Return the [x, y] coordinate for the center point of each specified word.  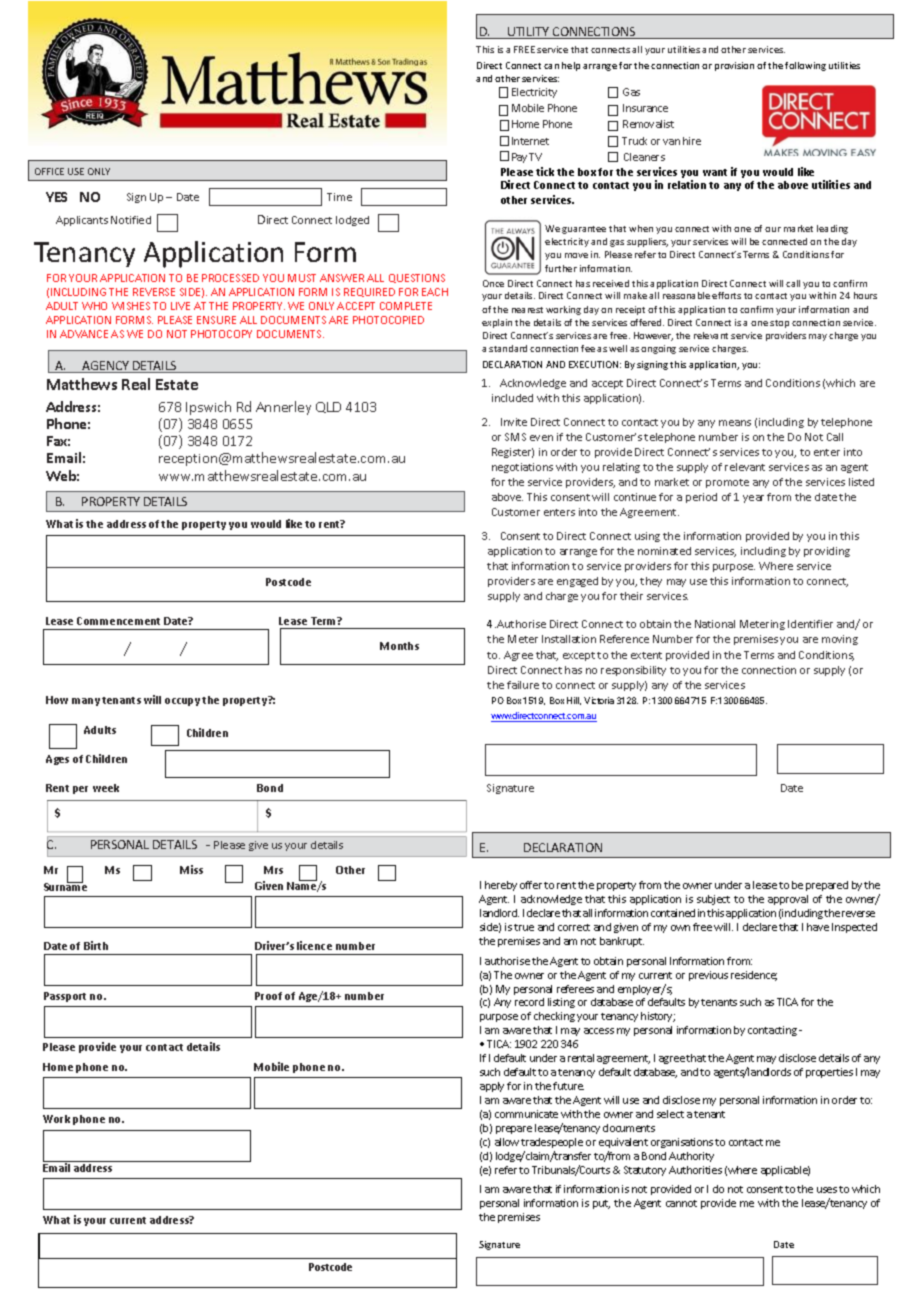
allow [507, 1142]
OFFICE [49, 171]
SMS [515, 437]
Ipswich [208, 408]
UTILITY [529, 33]
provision [734, 66]
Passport [65, 997]
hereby [501, 886]
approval [788, 900]
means [735, 423]
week [106, 788]
